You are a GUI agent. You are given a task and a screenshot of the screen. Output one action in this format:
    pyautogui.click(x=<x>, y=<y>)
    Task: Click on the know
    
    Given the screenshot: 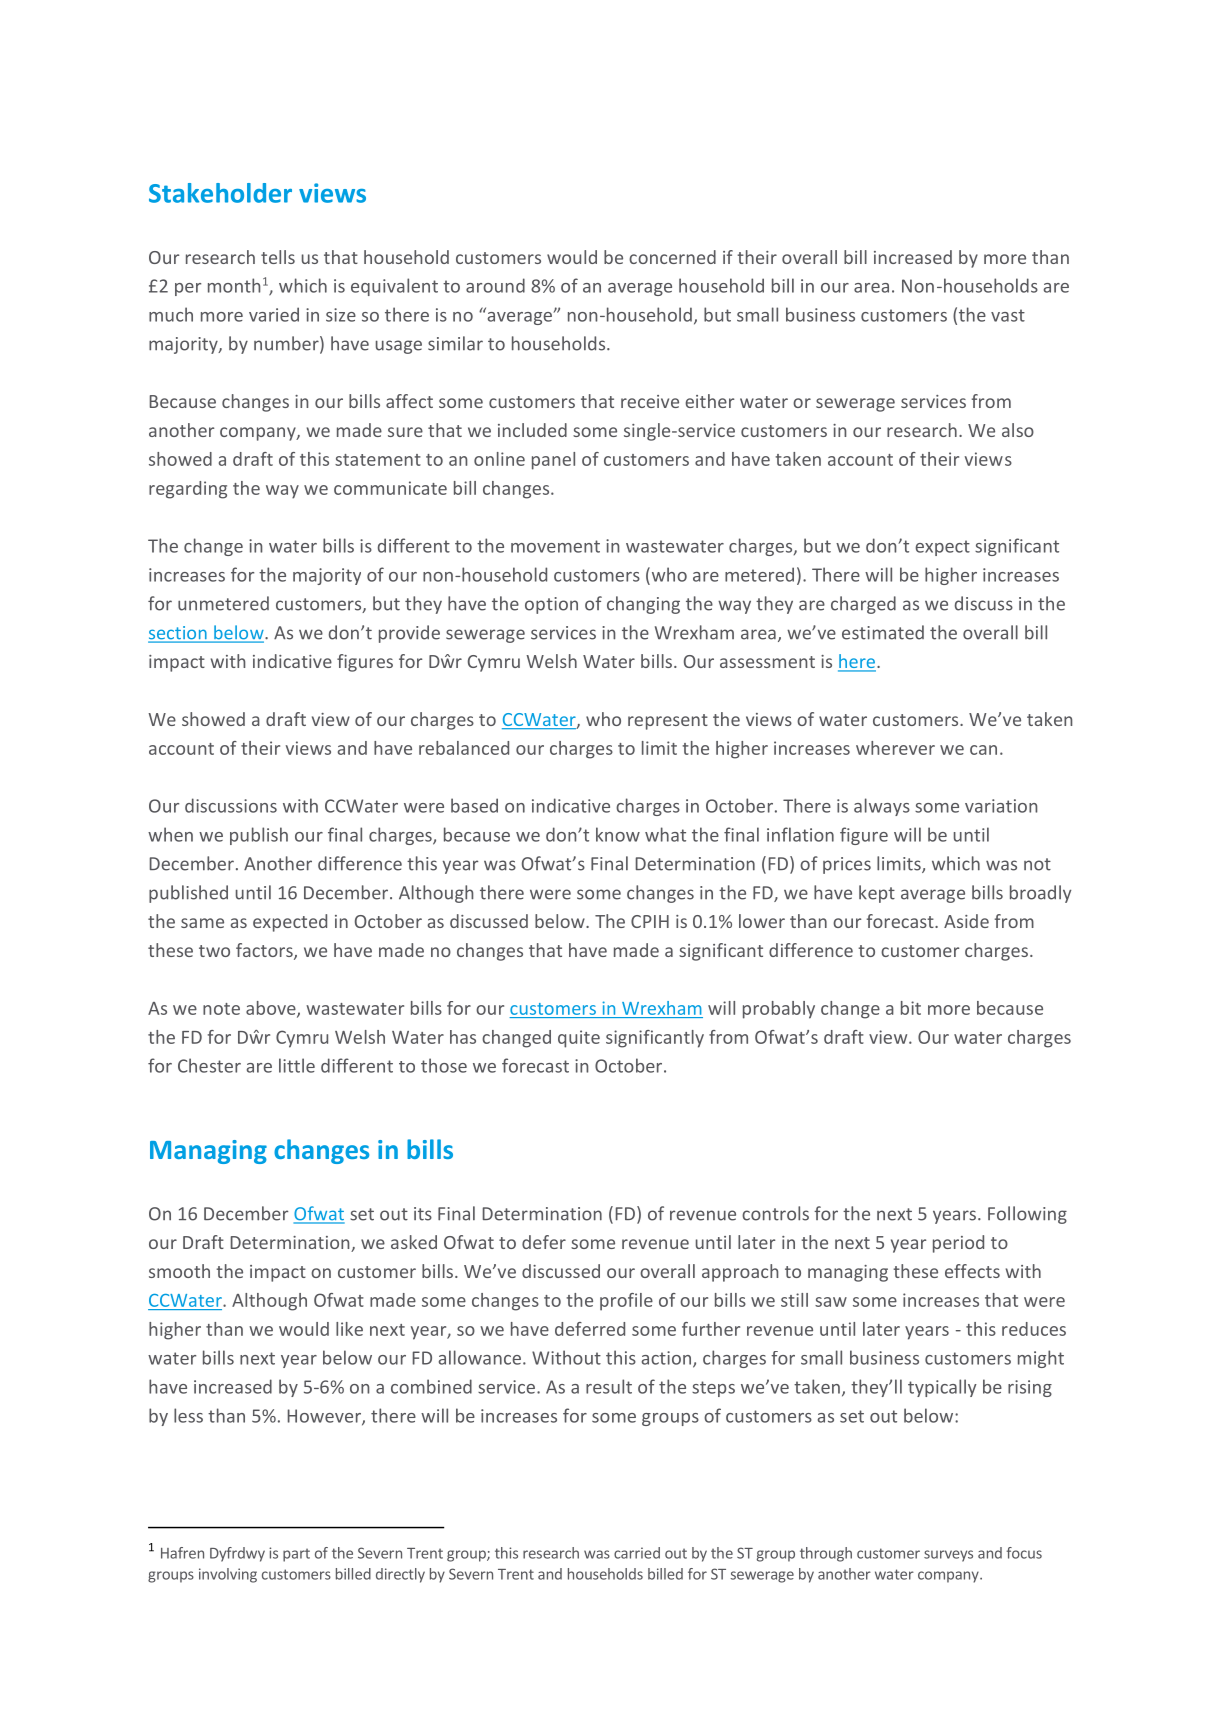 What is the action you would take?
    pyautogui.click(x=618, y=834)
